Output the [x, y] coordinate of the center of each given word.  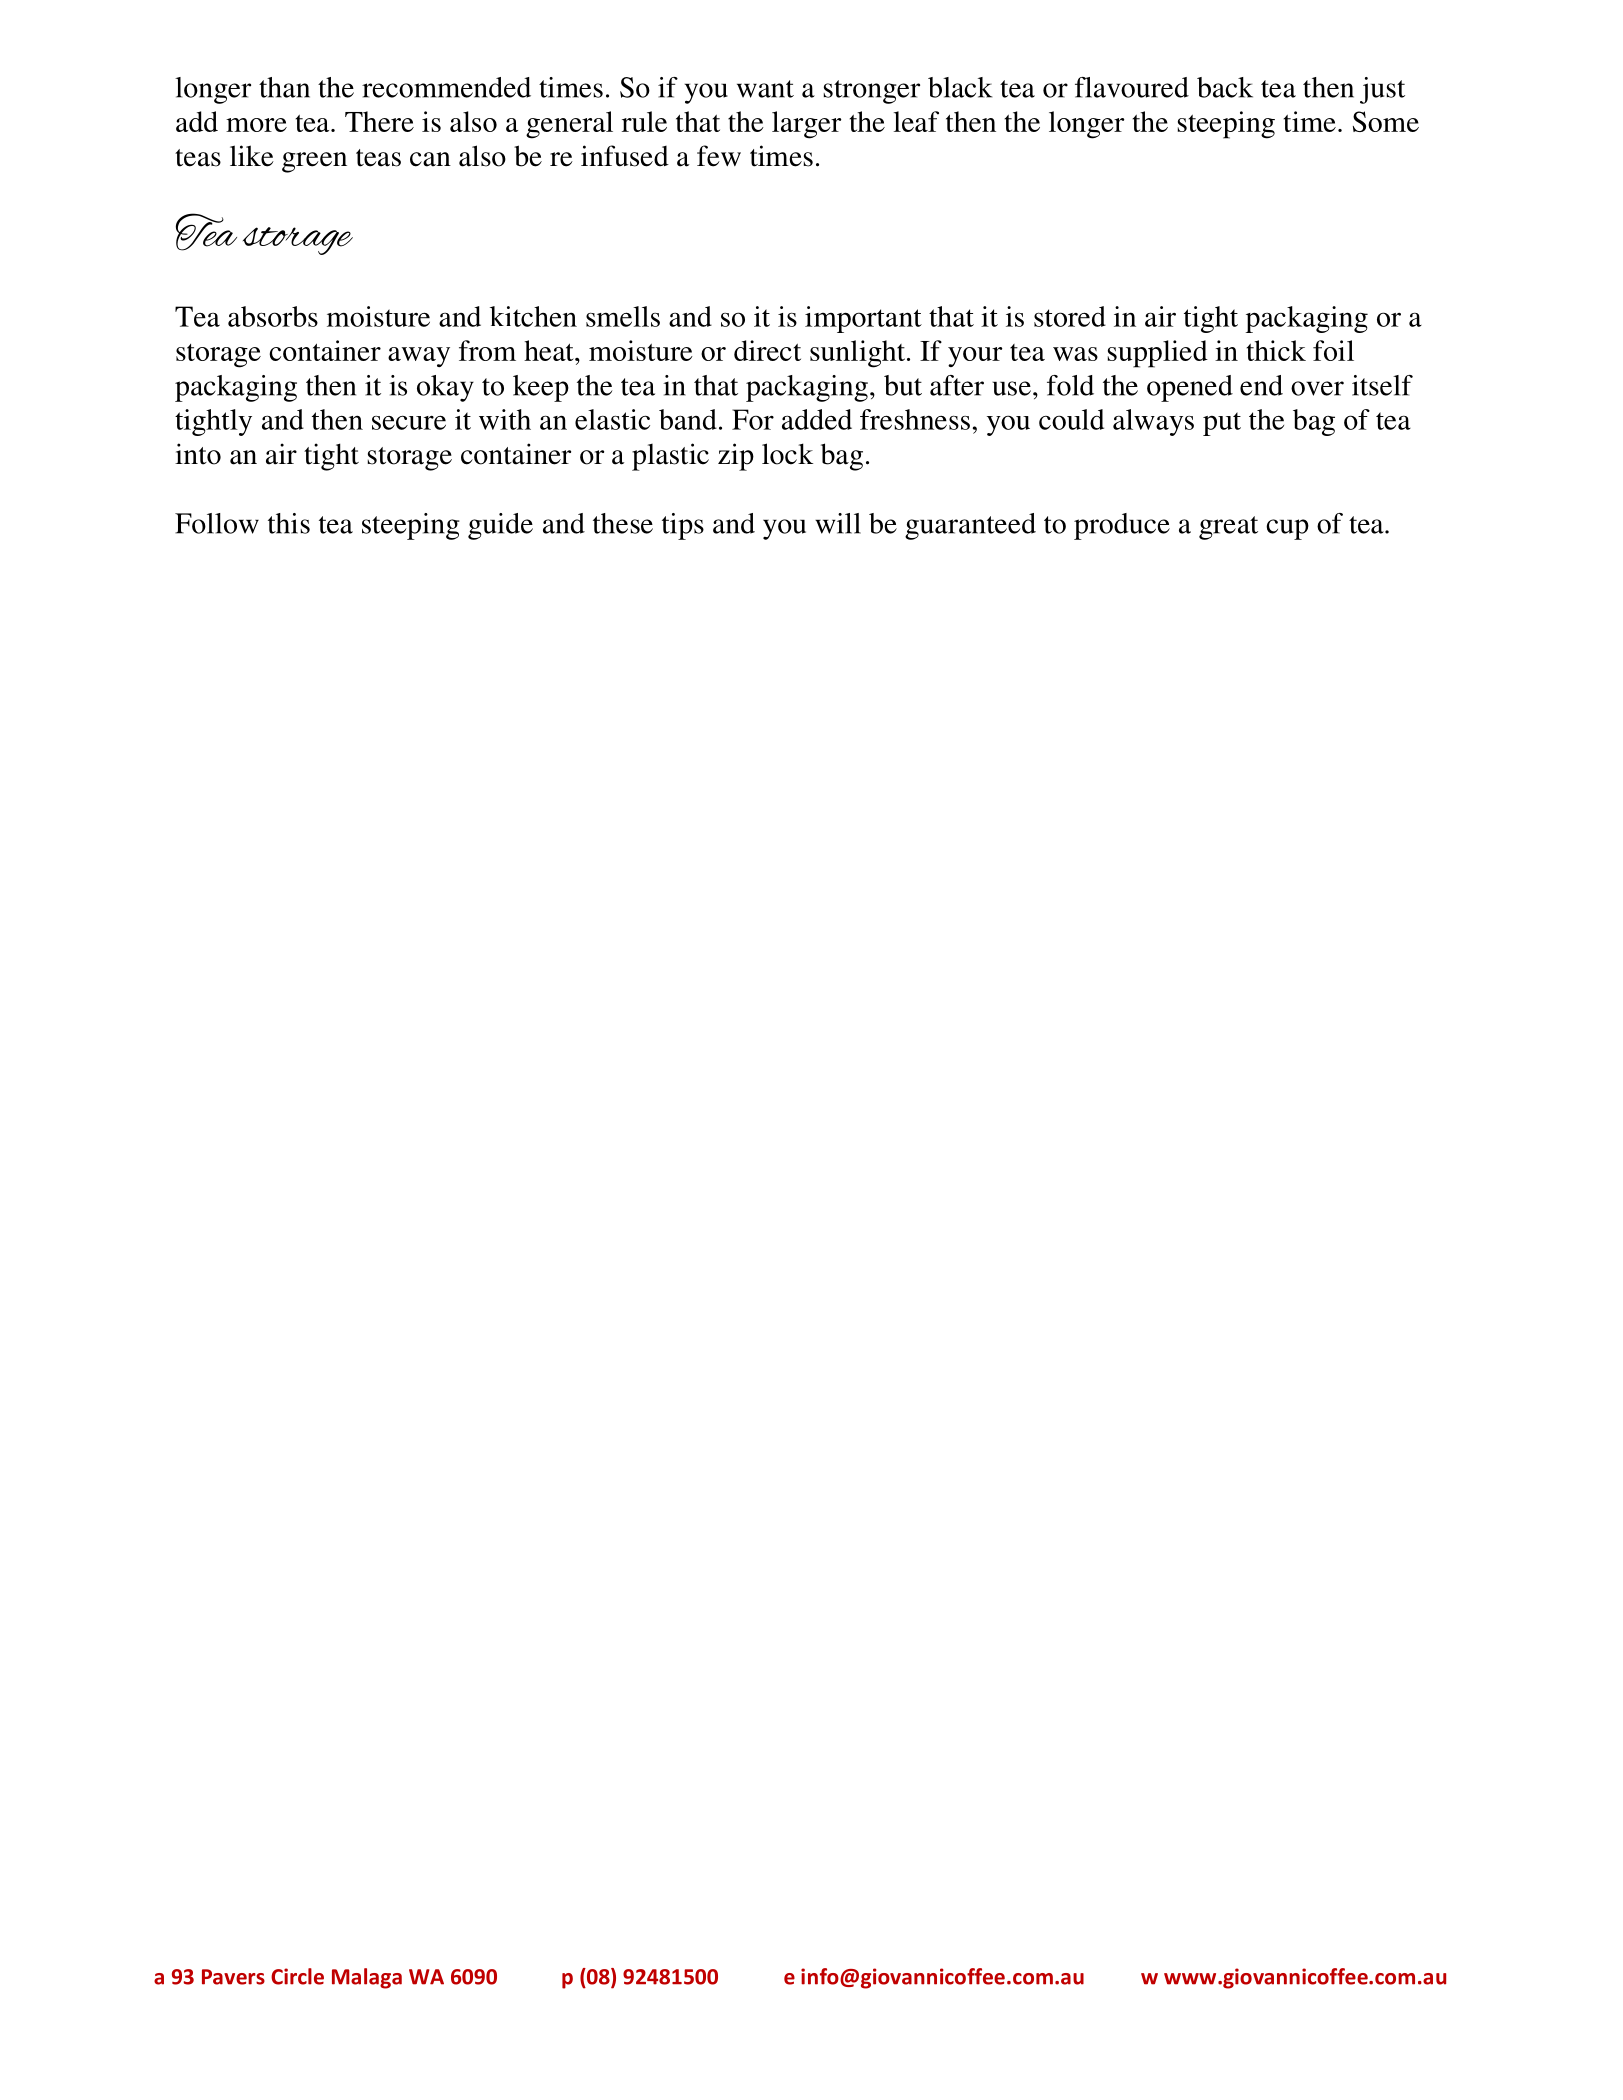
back [1225, 87]
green [314, 162]
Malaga [367, 1978]
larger [806, 125]
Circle [297, 1976]
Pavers [233, 1977]
